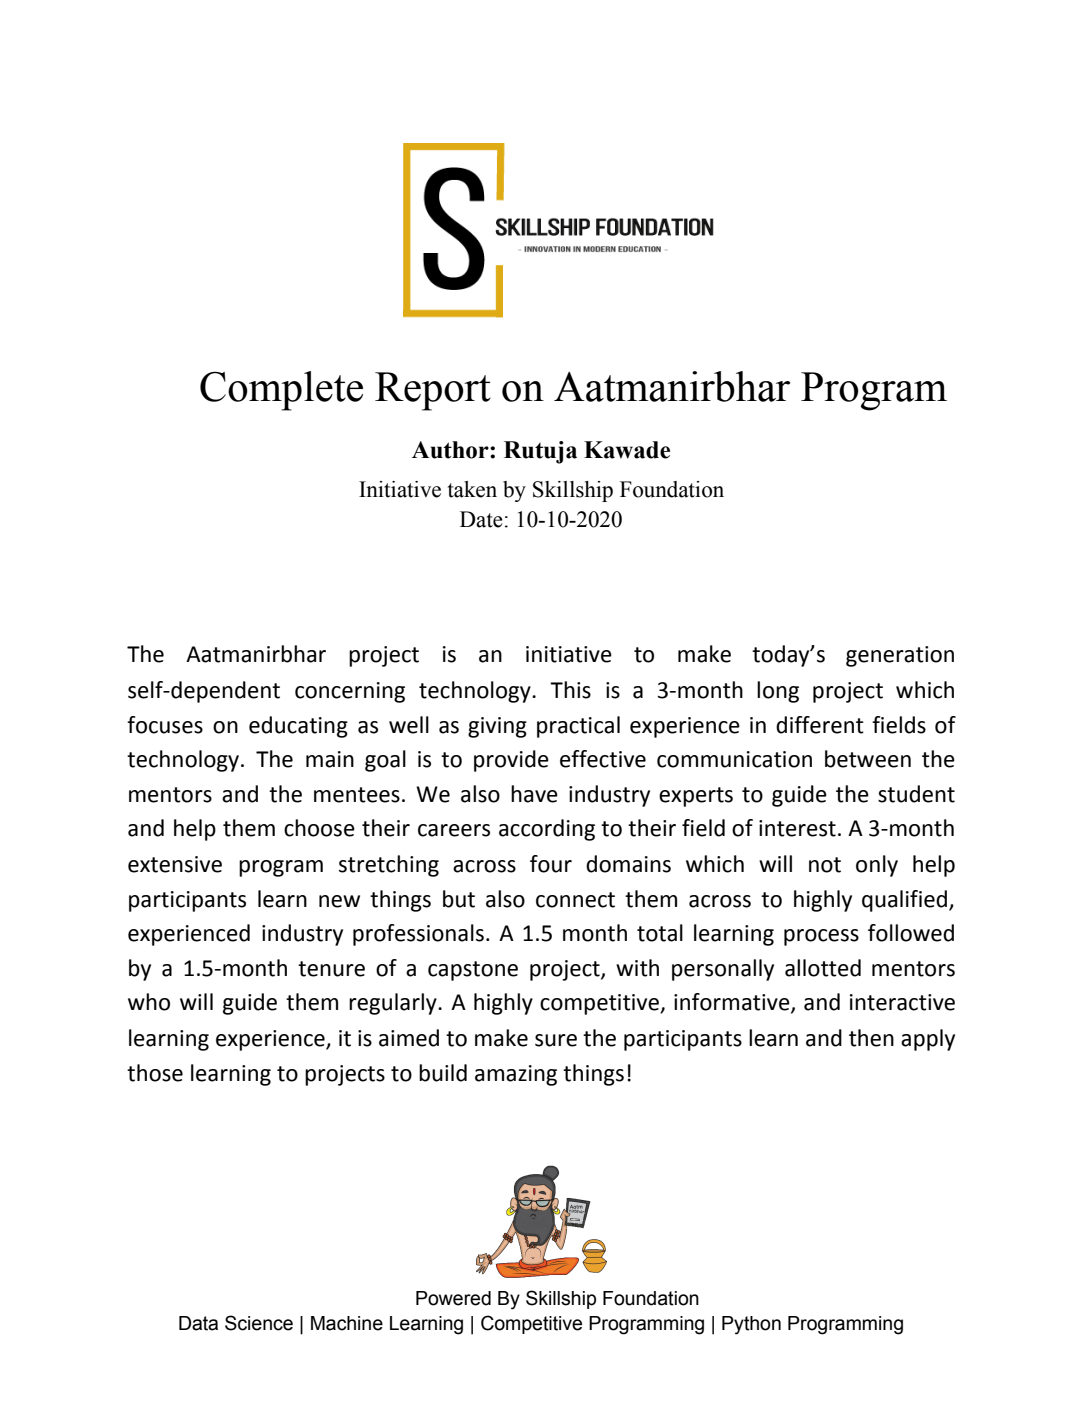 The height and width of the document is (1402, 1084). Describe the element at coordinates (481, 519) in the document. I see `Date` at that location.
